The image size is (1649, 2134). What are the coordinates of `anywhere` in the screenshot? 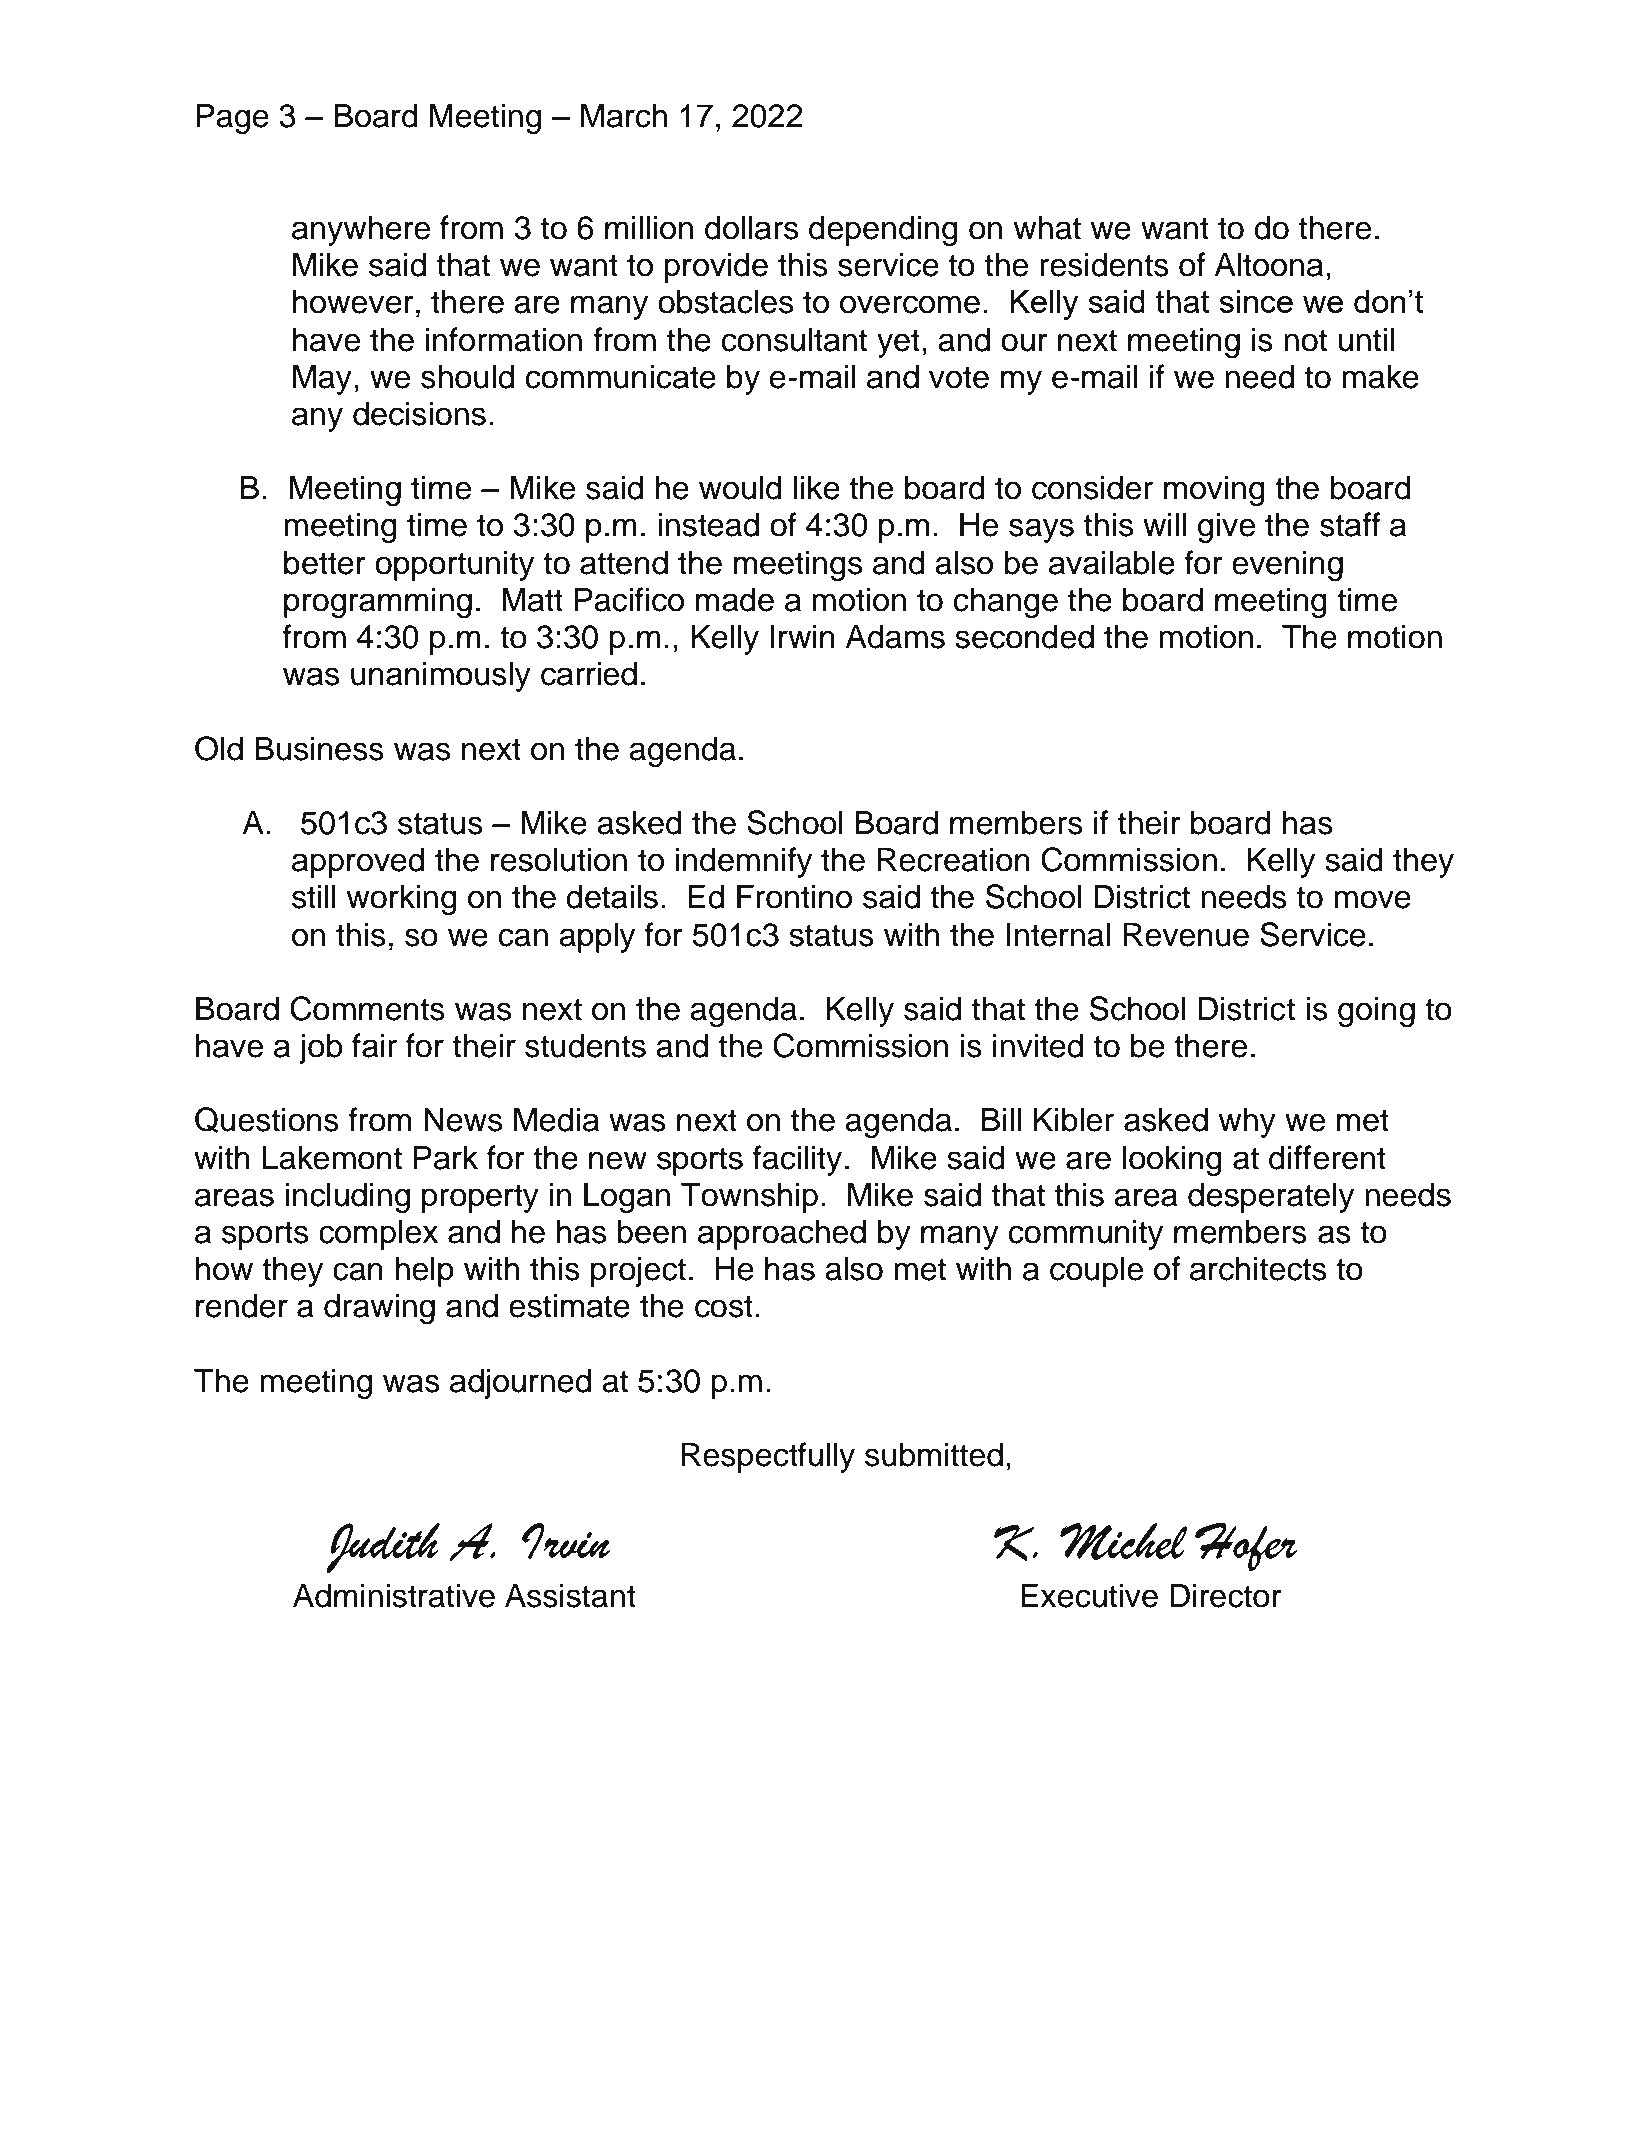 It's located at (361, 230).
